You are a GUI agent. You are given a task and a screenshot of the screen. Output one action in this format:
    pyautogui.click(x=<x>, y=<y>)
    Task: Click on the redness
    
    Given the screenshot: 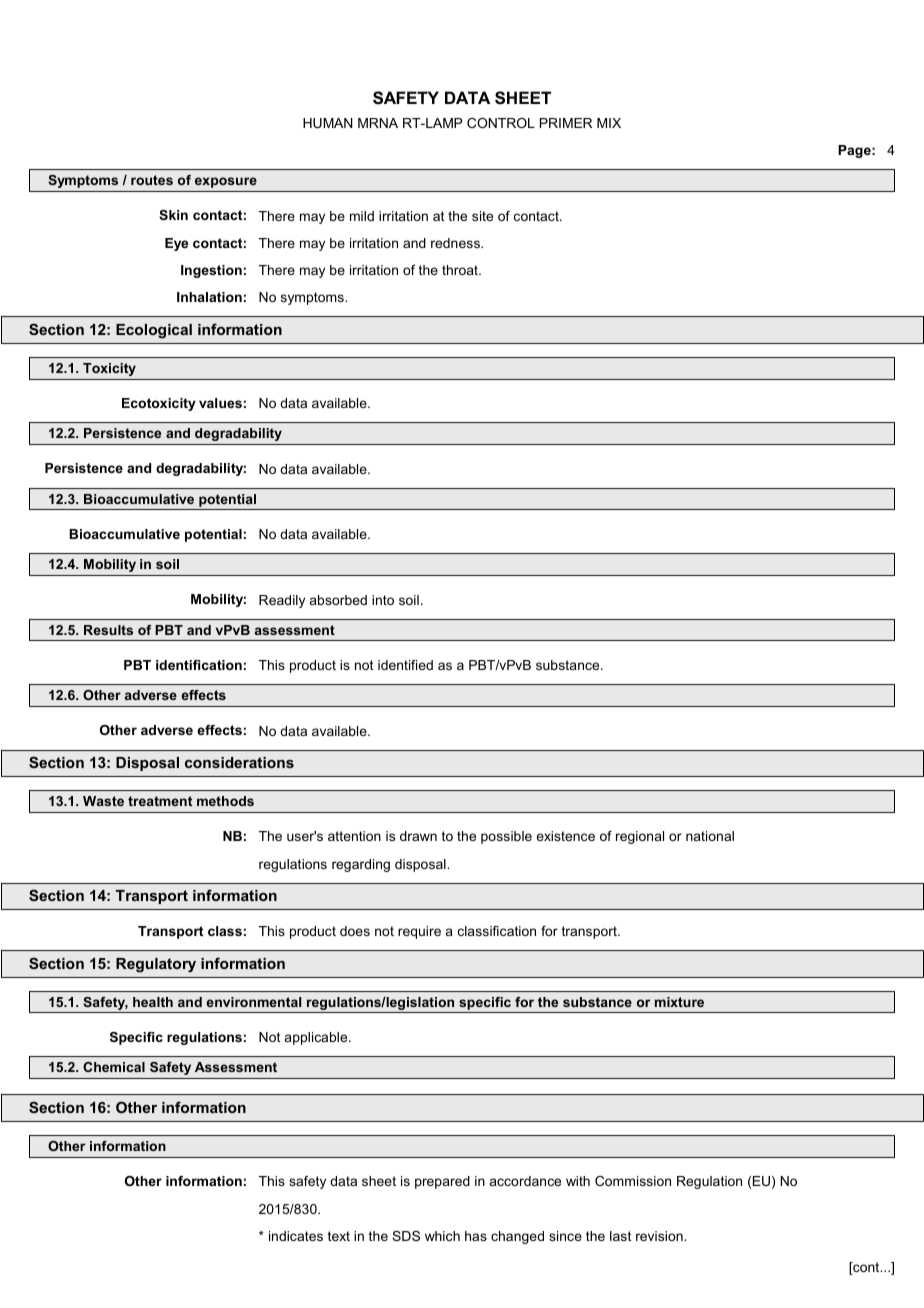 What is the action you would take?
    pyautogui.click(x=456, y=243)
